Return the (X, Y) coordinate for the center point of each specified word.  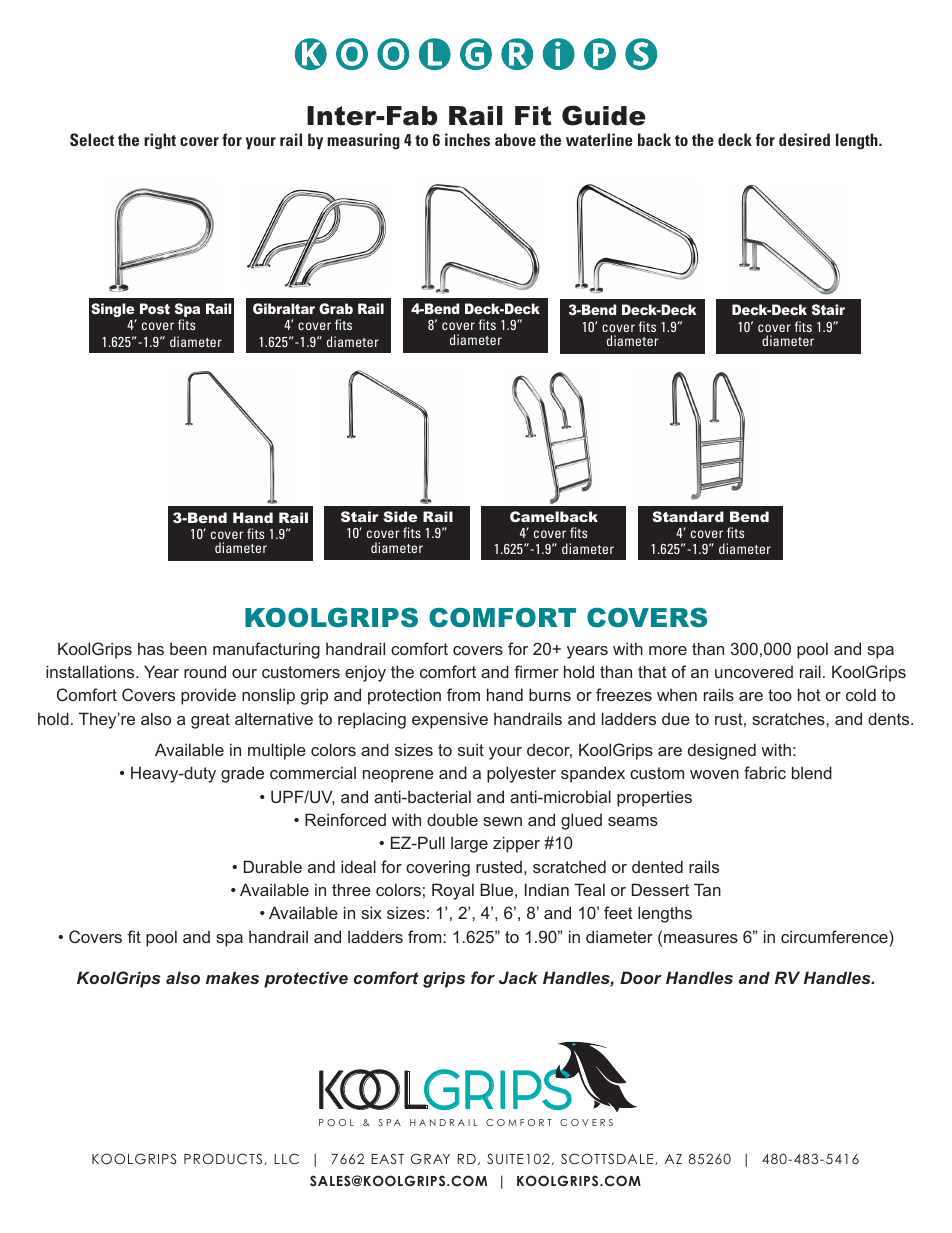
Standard (688, 516)
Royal (453, 891)
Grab (336, 308)
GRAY (430, 1159)
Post (155, 308)
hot (809, 694)
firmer (536, 671)
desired (804, 139)
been (188, 648)
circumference (835, 936)
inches (467, 139)
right (160, 141)
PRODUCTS (223, 1159)
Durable (273, 866)
